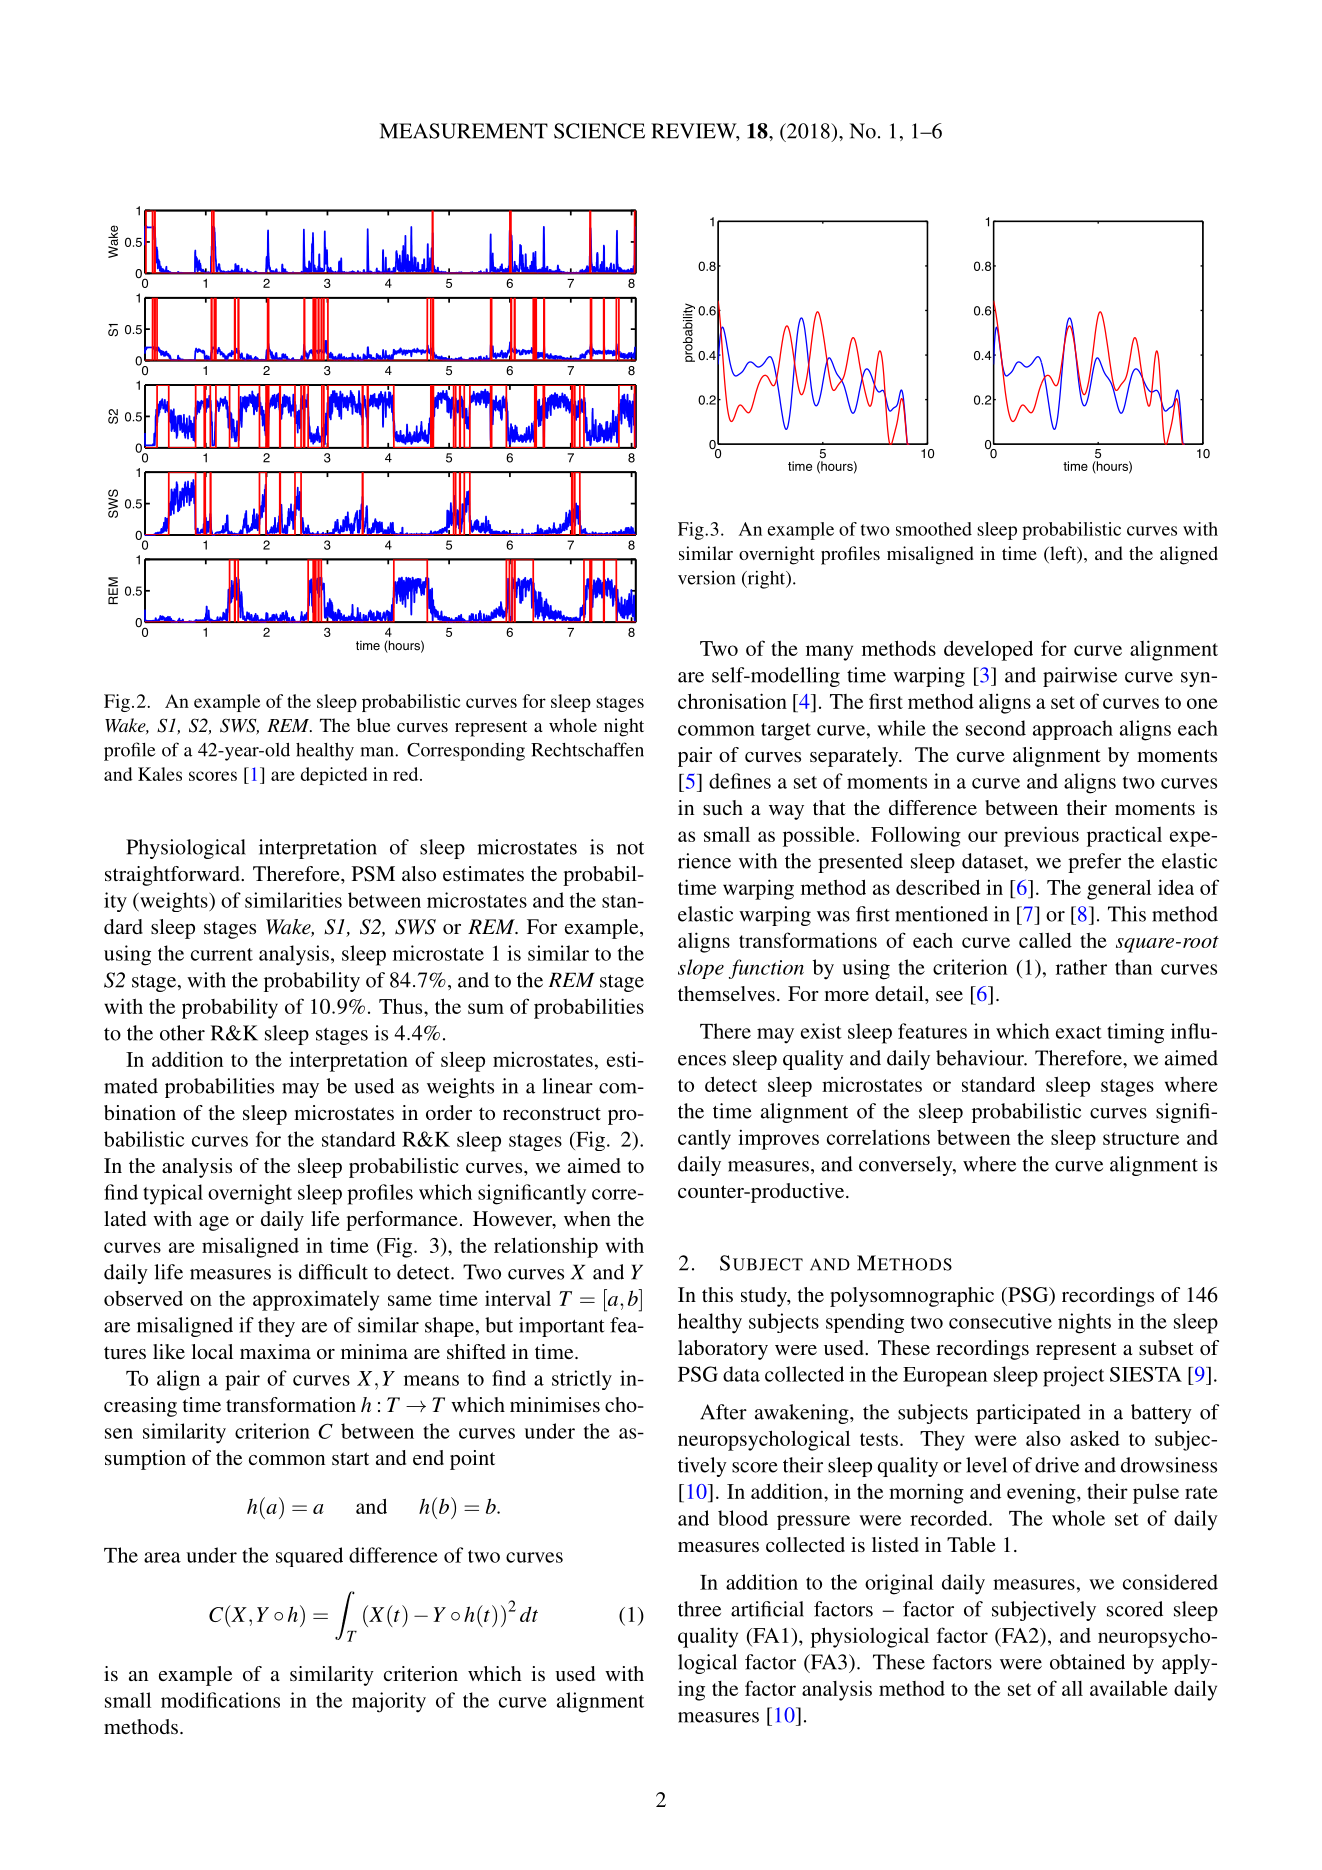 Image resolution: width=1322 pixels, height=1870 pixels. Describe the element at coordinates (1087, 1662) in the screenshot. I see `obtained` at that location.
